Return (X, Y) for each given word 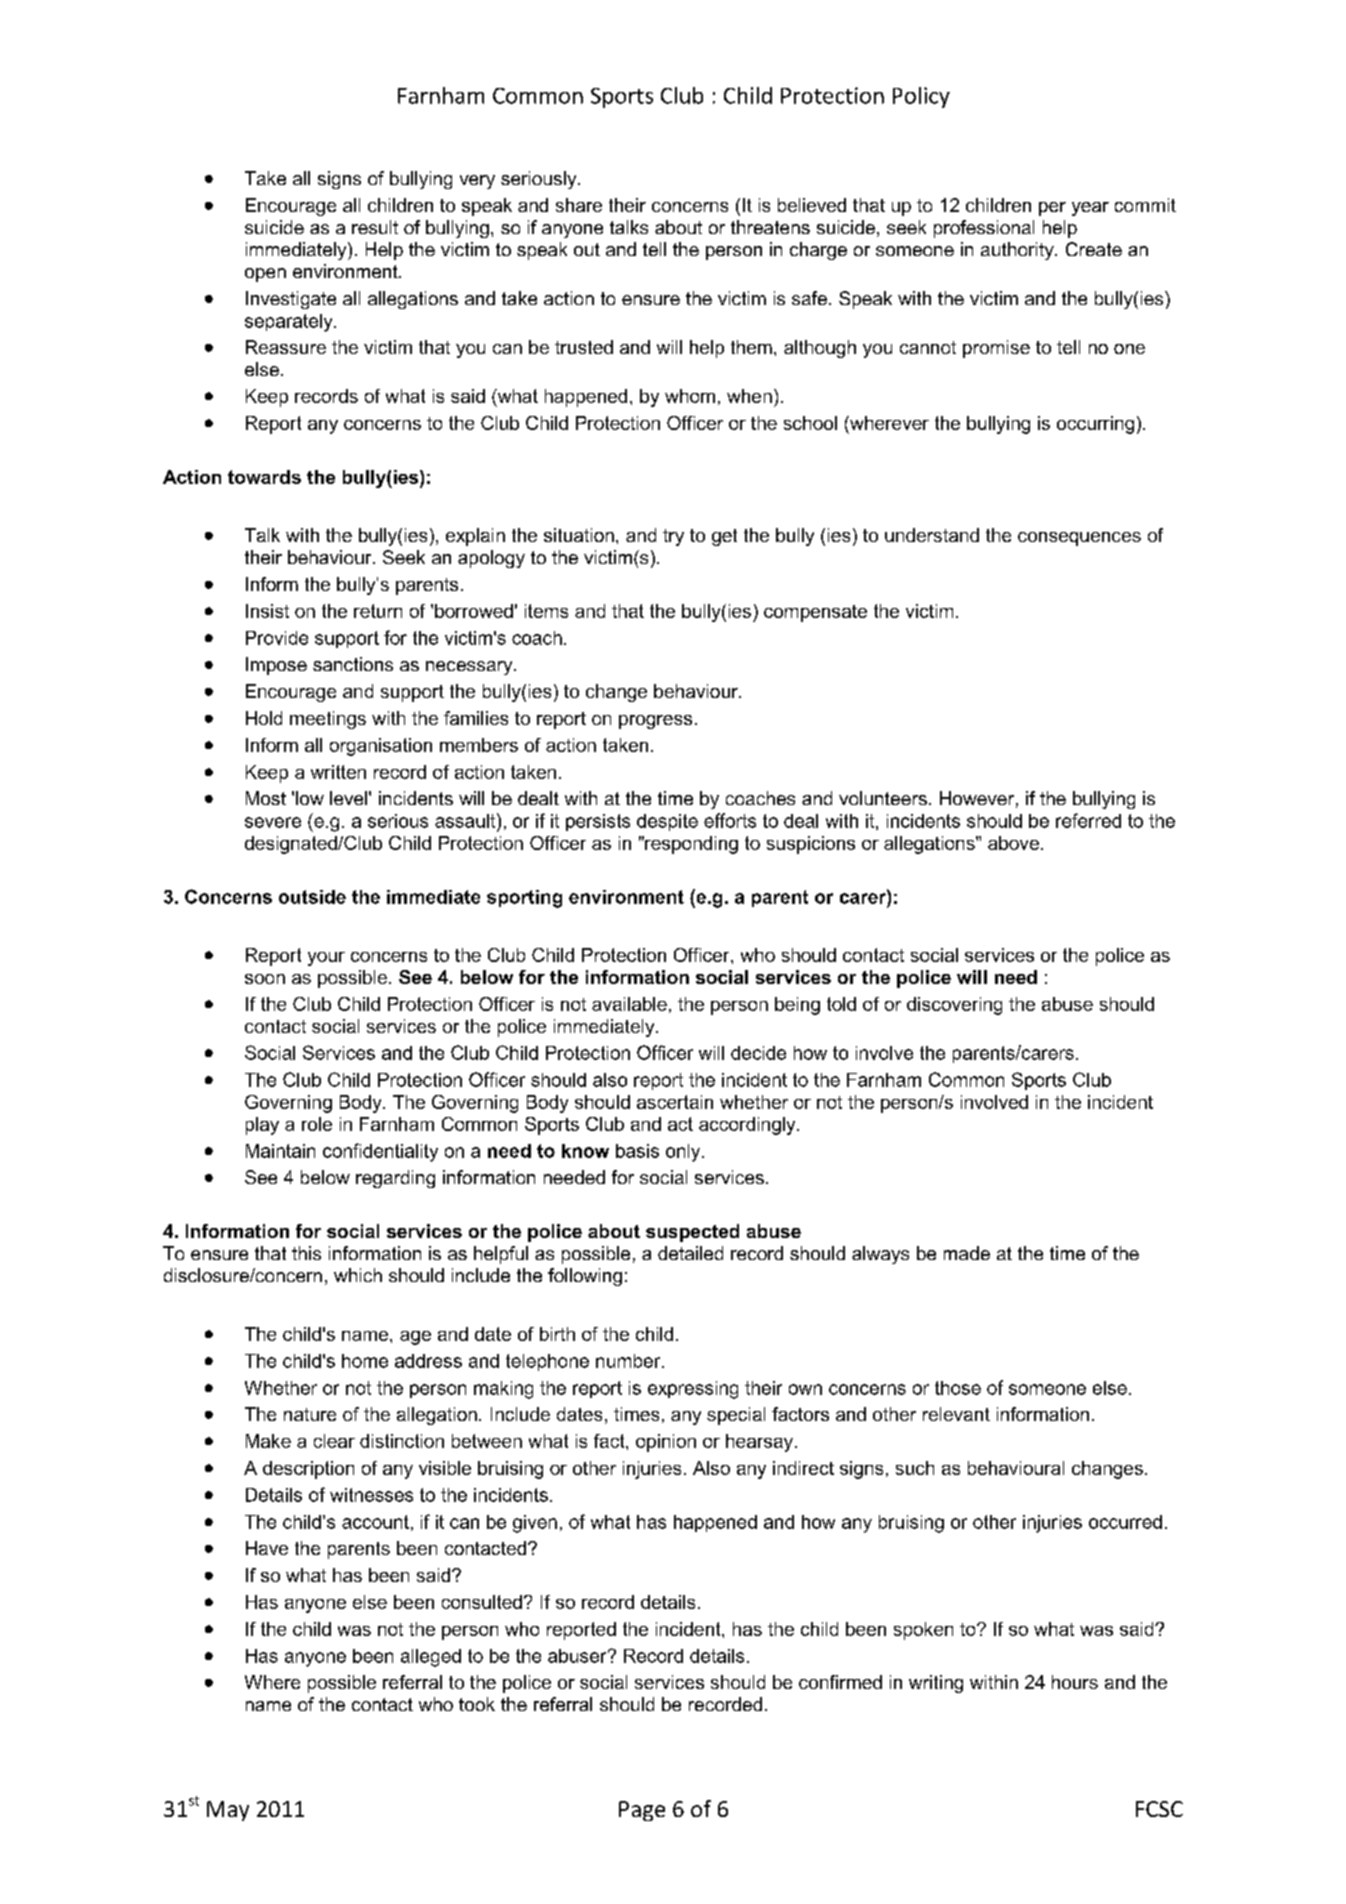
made (967, 1253)
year (1090, 209)
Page (642, 1811)
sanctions (353, 664)
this (306, 1253)
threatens (770, 227)
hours (1075, 1682)
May (228, 1811)
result (375, 227)
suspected (692, 1233)
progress (655, 722)
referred (1088, 820)
